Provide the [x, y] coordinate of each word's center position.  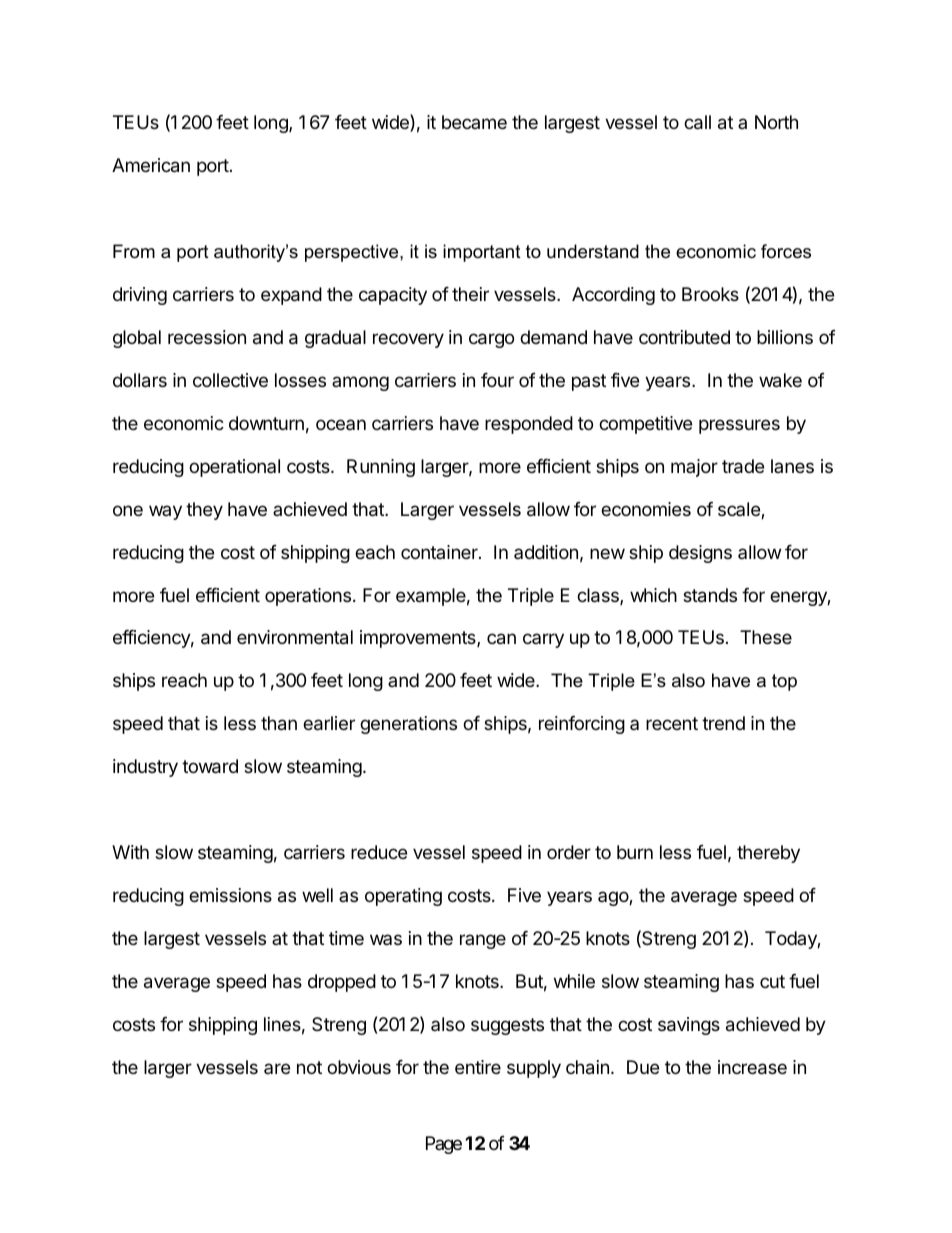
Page [444, 1145]
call [697, 122]
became [474, 122]
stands [710, 595]
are [277, 1068]
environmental [295, 637]
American [151, 165]
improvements [419, 639]
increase [752, 1067]
